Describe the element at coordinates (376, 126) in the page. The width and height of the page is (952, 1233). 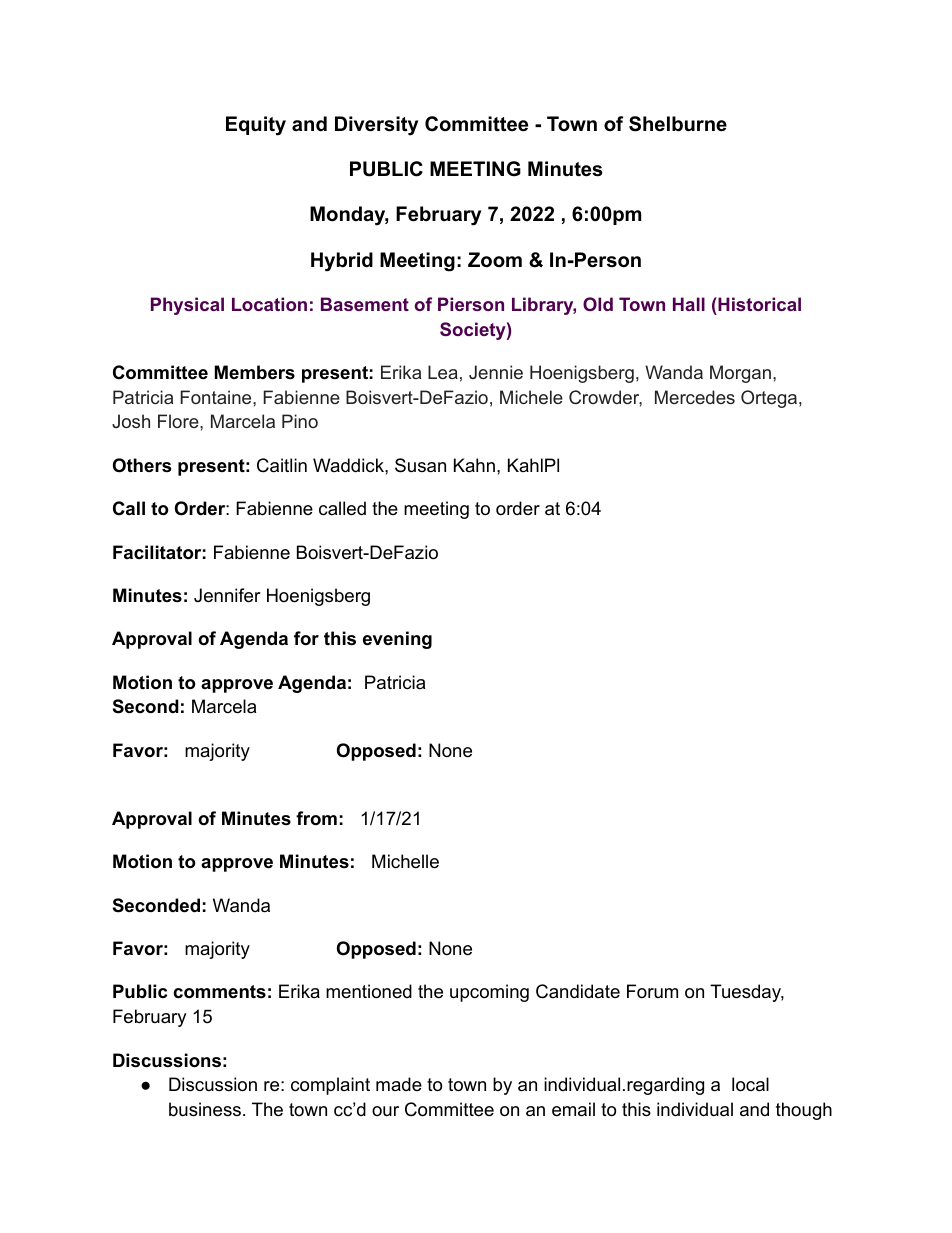
I see `Diversity` at that location.
